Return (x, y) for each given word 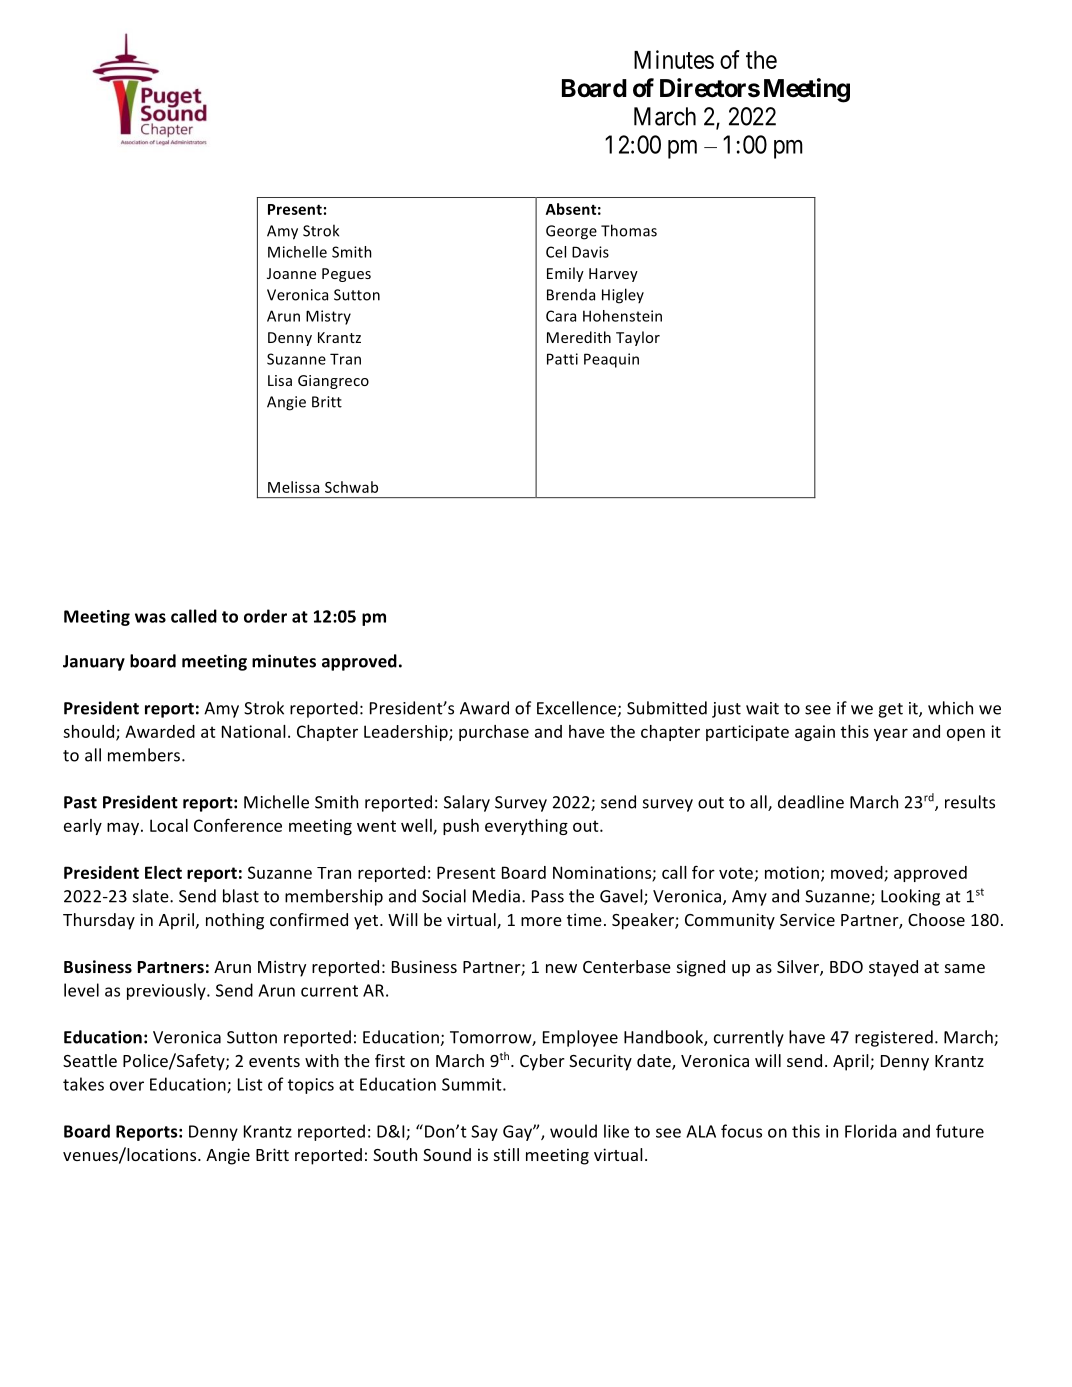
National (254, 731)
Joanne (291, 273)
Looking (910, 897)
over (127, 1086)
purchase (494, 733)
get (890, 710)
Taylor (638, 338)
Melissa (293, 487)
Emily (565, 274)
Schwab (351, 487)
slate (152, 896)
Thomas (629, 230)
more (541, 921)
